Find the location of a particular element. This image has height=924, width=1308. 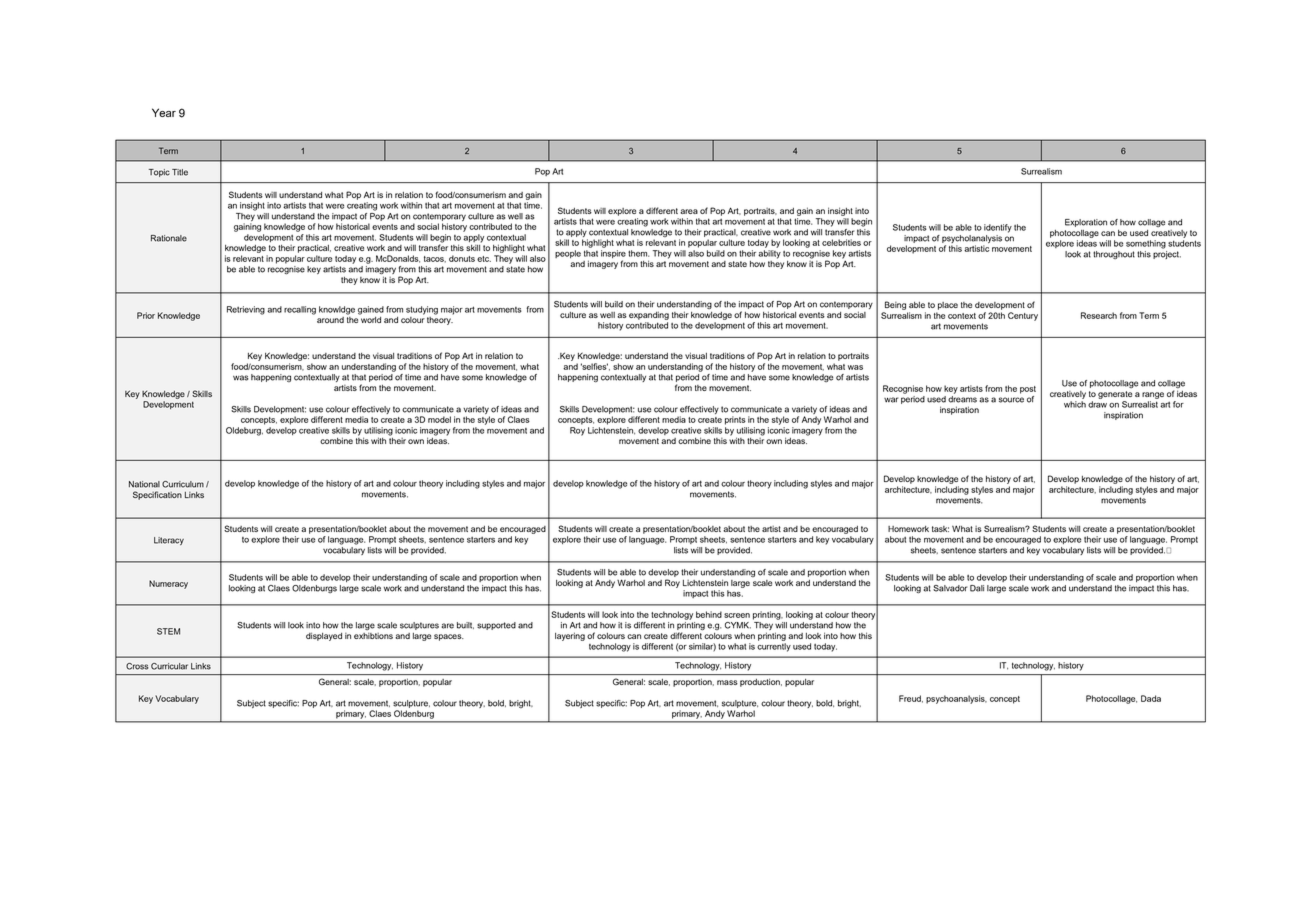

Curricular is located at coordinates (169, 666).
